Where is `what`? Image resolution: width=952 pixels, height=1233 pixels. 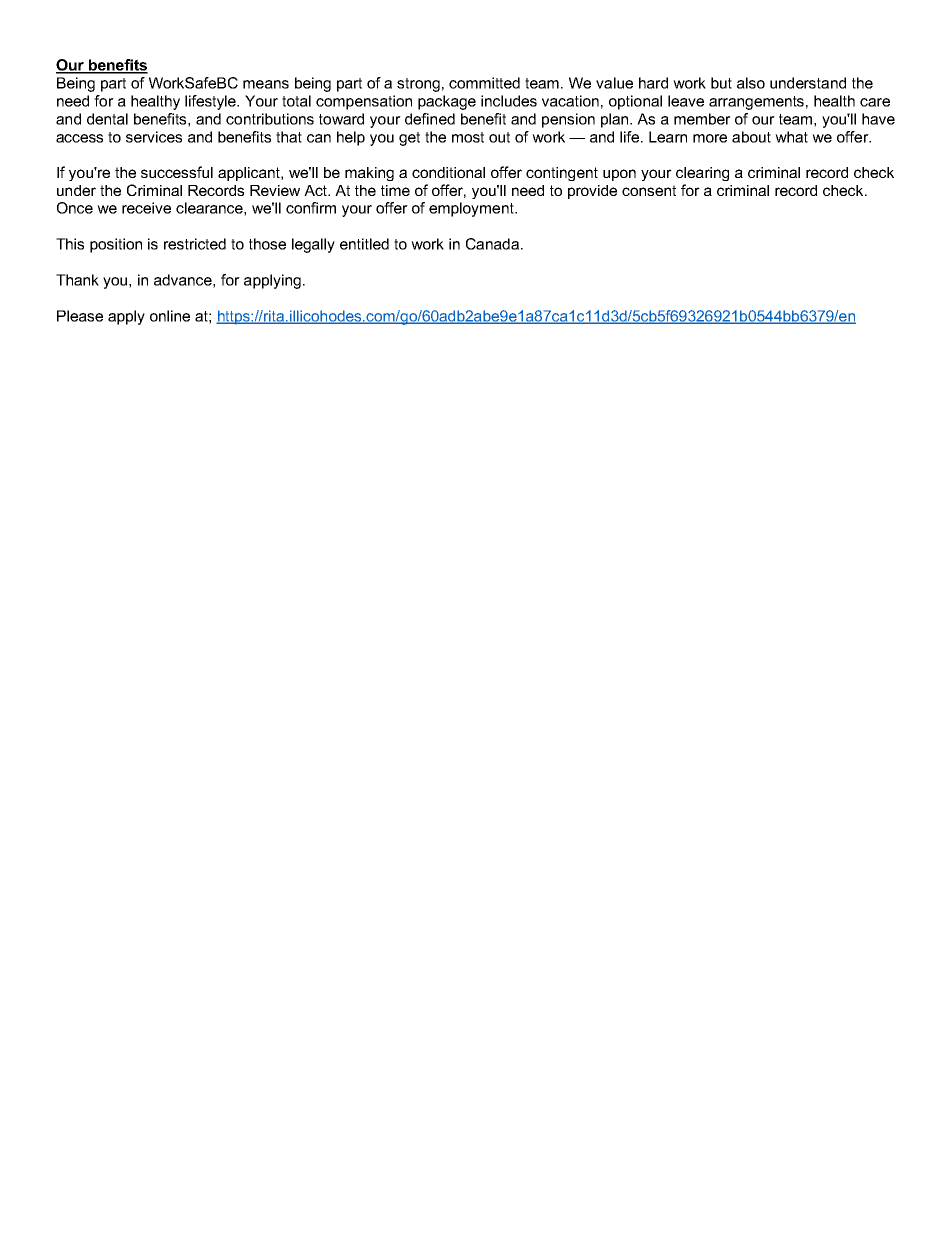
what is located at coordinates (791, 137).
